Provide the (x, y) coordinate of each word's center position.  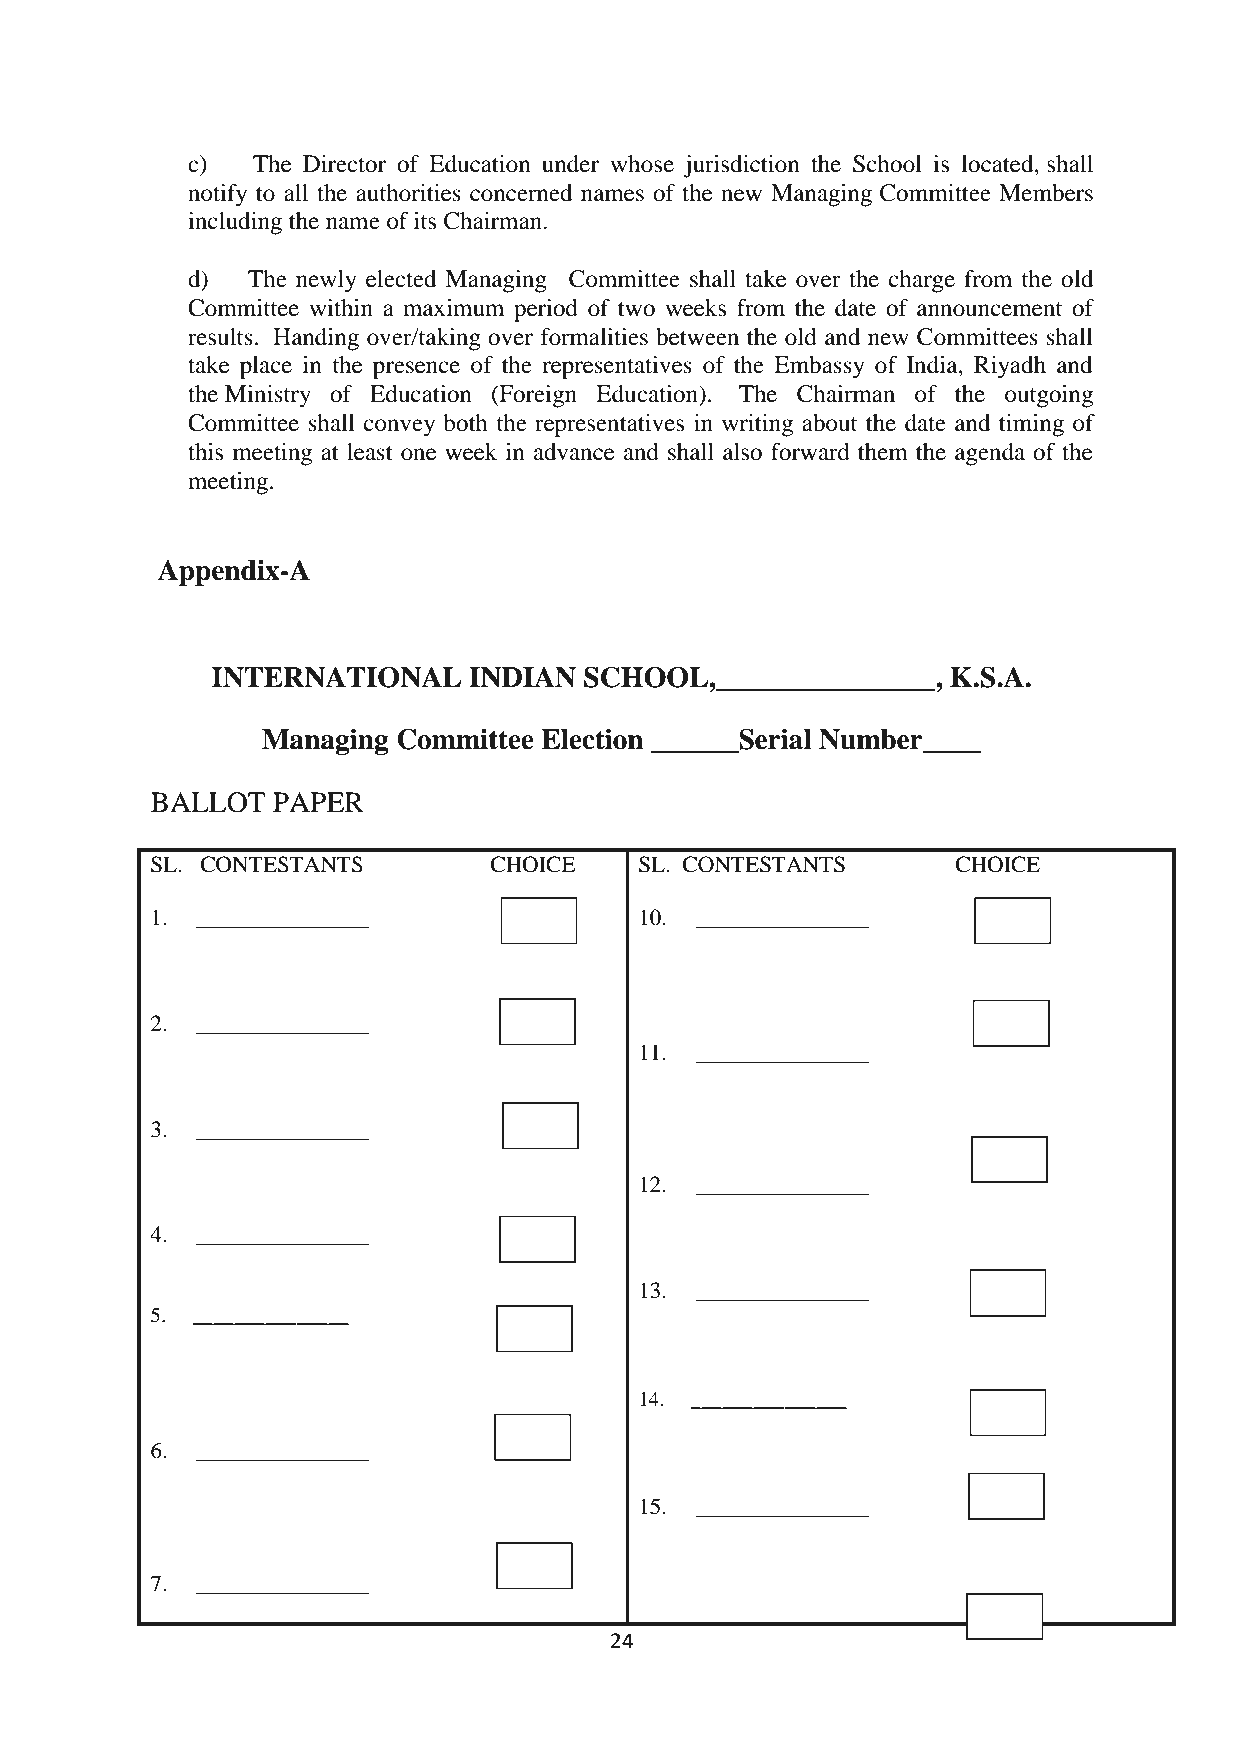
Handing (316, 339)
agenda (990, 454)
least (370, 452)
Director (344, 164)
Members (1046, 193)
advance (574, 452)
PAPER (318, 802)
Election (592, 739)
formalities (594, 337)
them (883, 452)
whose (642, 164)
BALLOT (208, 802)
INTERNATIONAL (336, 677)
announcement (989, 309)
